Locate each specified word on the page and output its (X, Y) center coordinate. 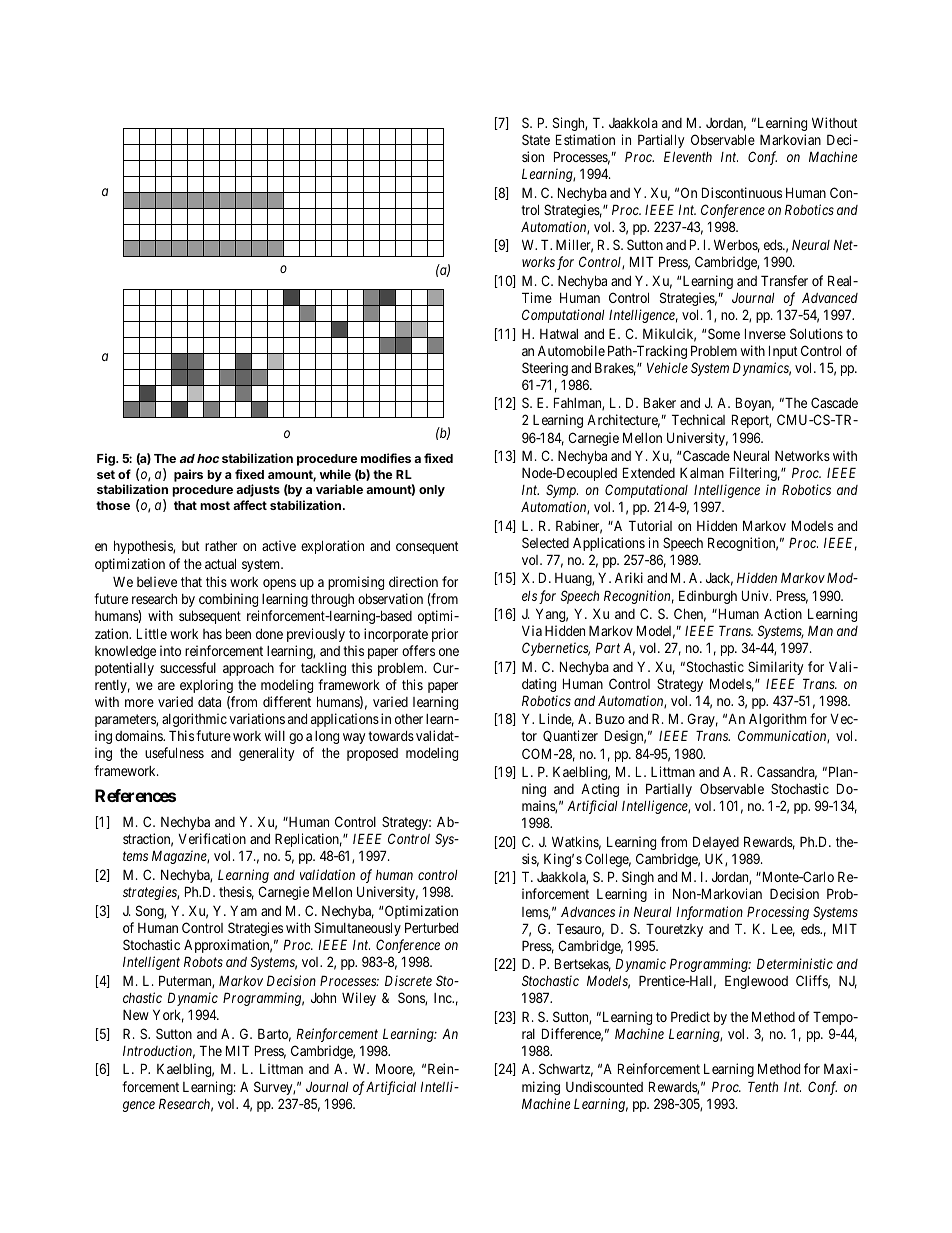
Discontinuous (742, 192)
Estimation (585, 139)
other (409, 719)
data (209, 702)
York (168, 1016)
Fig (107, 459)
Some (724, 333)
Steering (545, 369)
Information (709, 913)
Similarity (775, 668)
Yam (243, 910)
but (191, 546)
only (432, 491)
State (536, 139)
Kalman (702, 472)
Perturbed (431, 927)
